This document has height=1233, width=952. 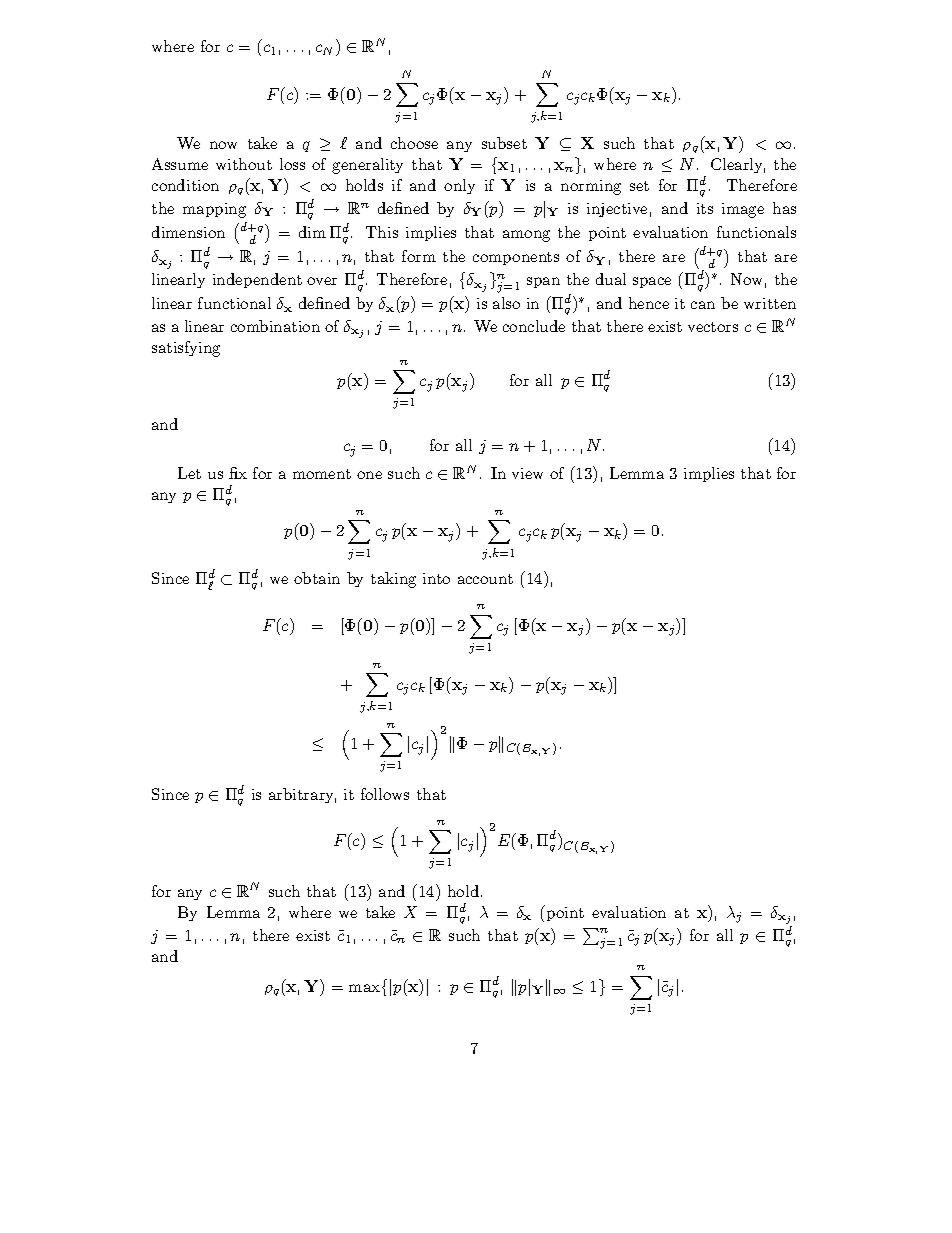 I want to click on account, so click(x=485, y=579).
